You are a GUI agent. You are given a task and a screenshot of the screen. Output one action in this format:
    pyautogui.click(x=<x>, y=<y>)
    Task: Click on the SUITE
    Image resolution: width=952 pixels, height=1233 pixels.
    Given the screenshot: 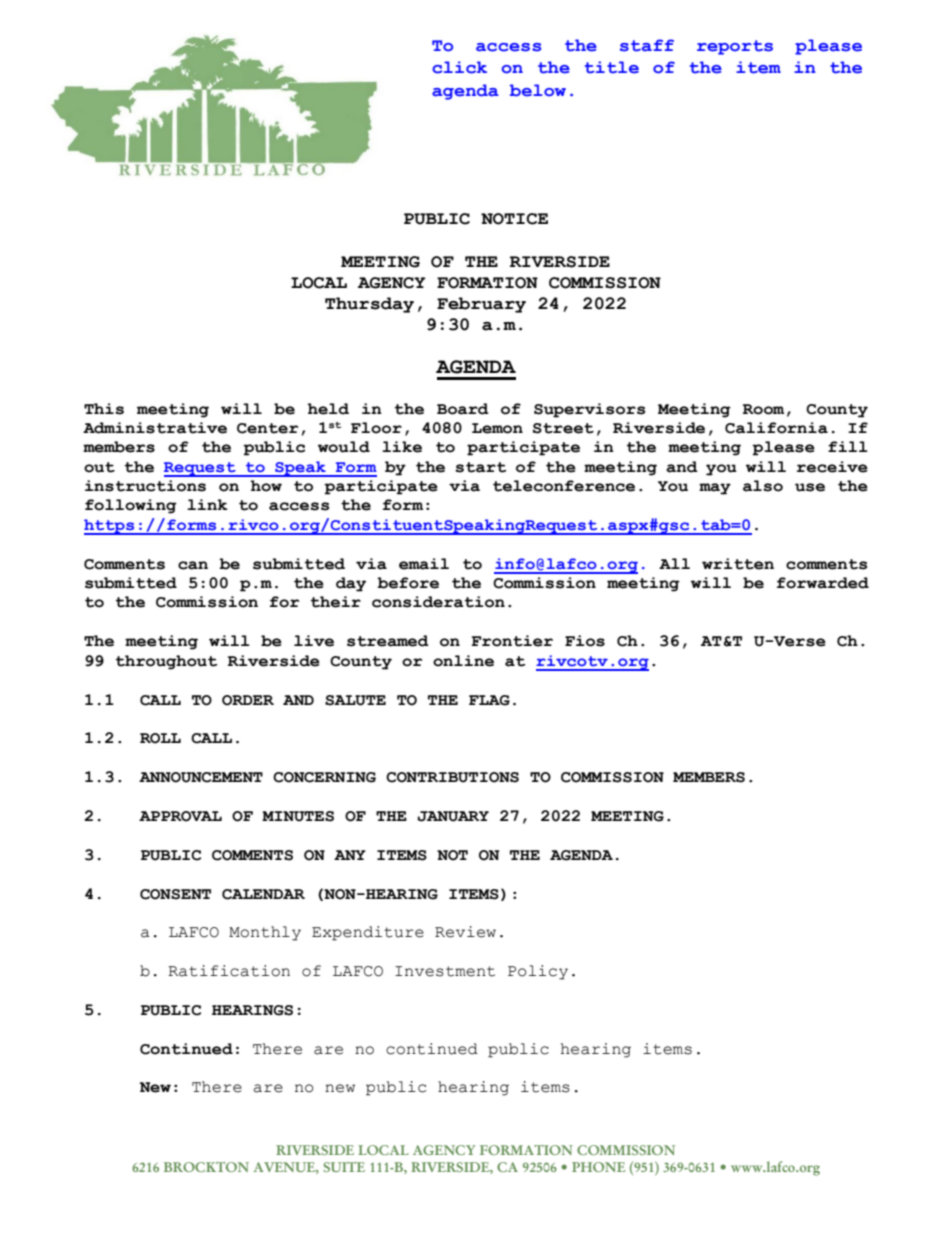 What is the action you would take?
    pyautogui.click(x=344, y=1167)
